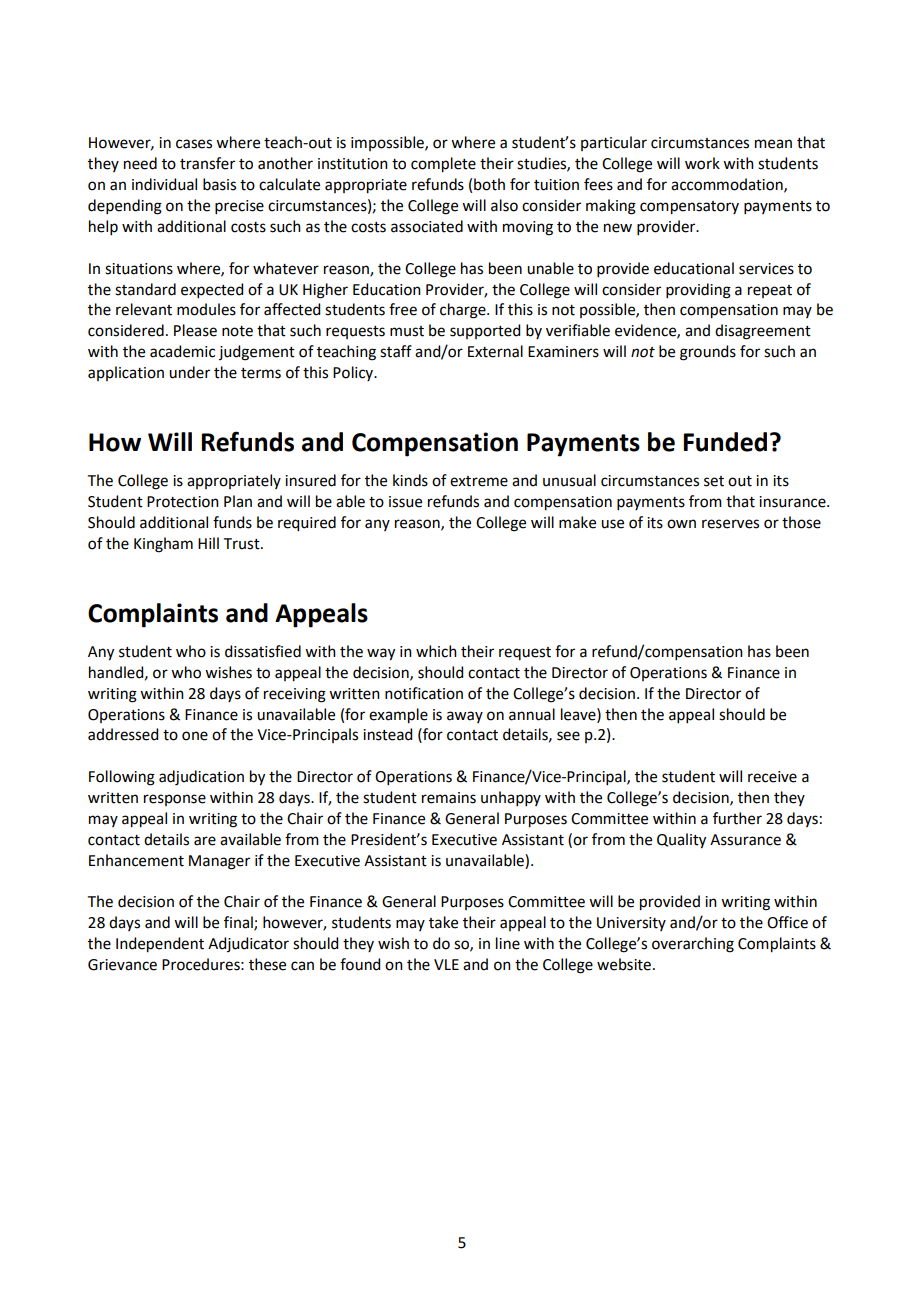 The width and height of the document is (924, 1307). Describe the element at coordinates (189, 372) in the document. I see `under` at that location.
